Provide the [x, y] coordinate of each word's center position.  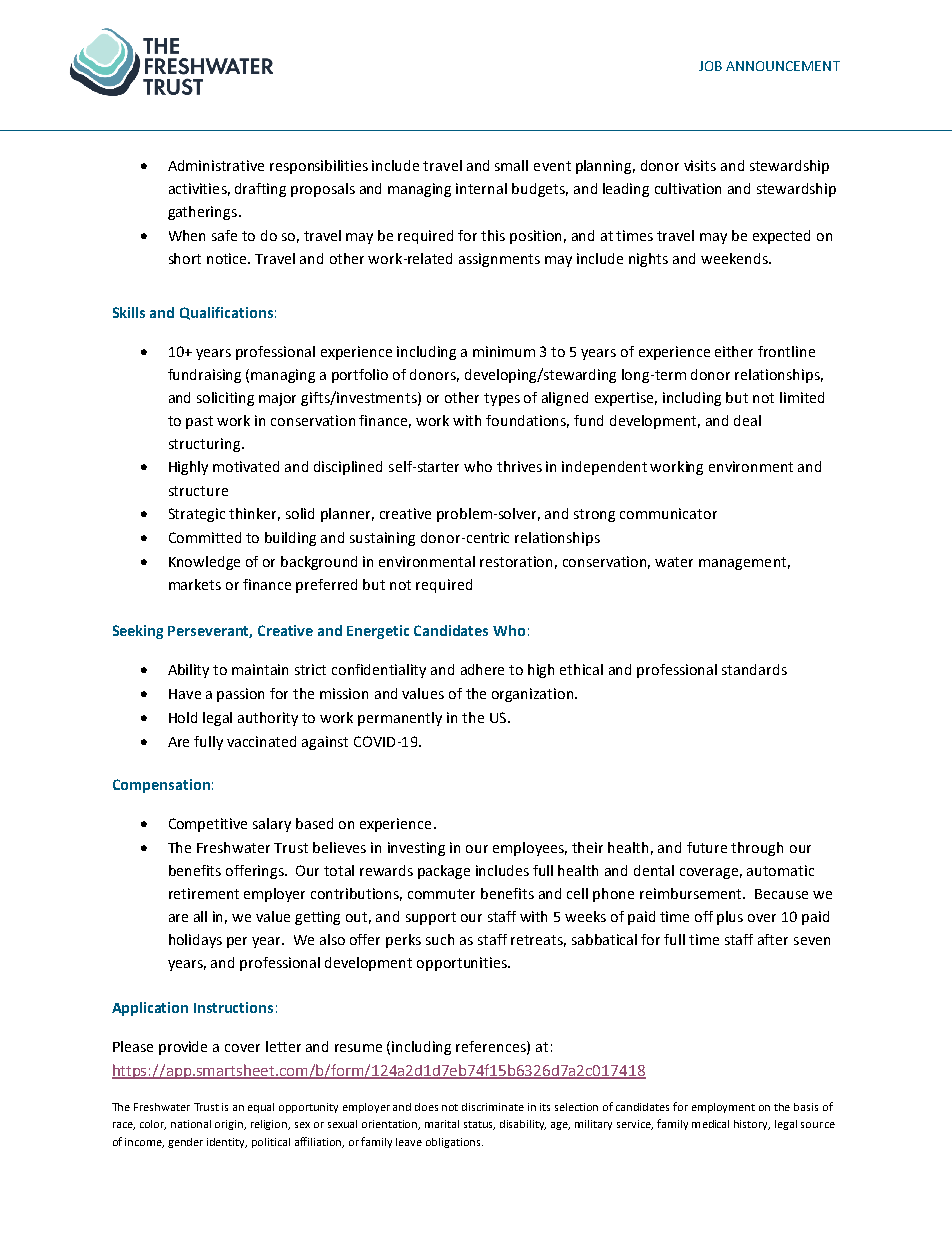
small [511, 165]
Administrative [216, 165]
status [479, 1125]
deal [747, 420]
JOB [710, 66]
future [707, 847]
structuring [206, 445]
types [502, 399]
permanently [400, 719]
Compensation [161, 786]
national [191, 1124]
